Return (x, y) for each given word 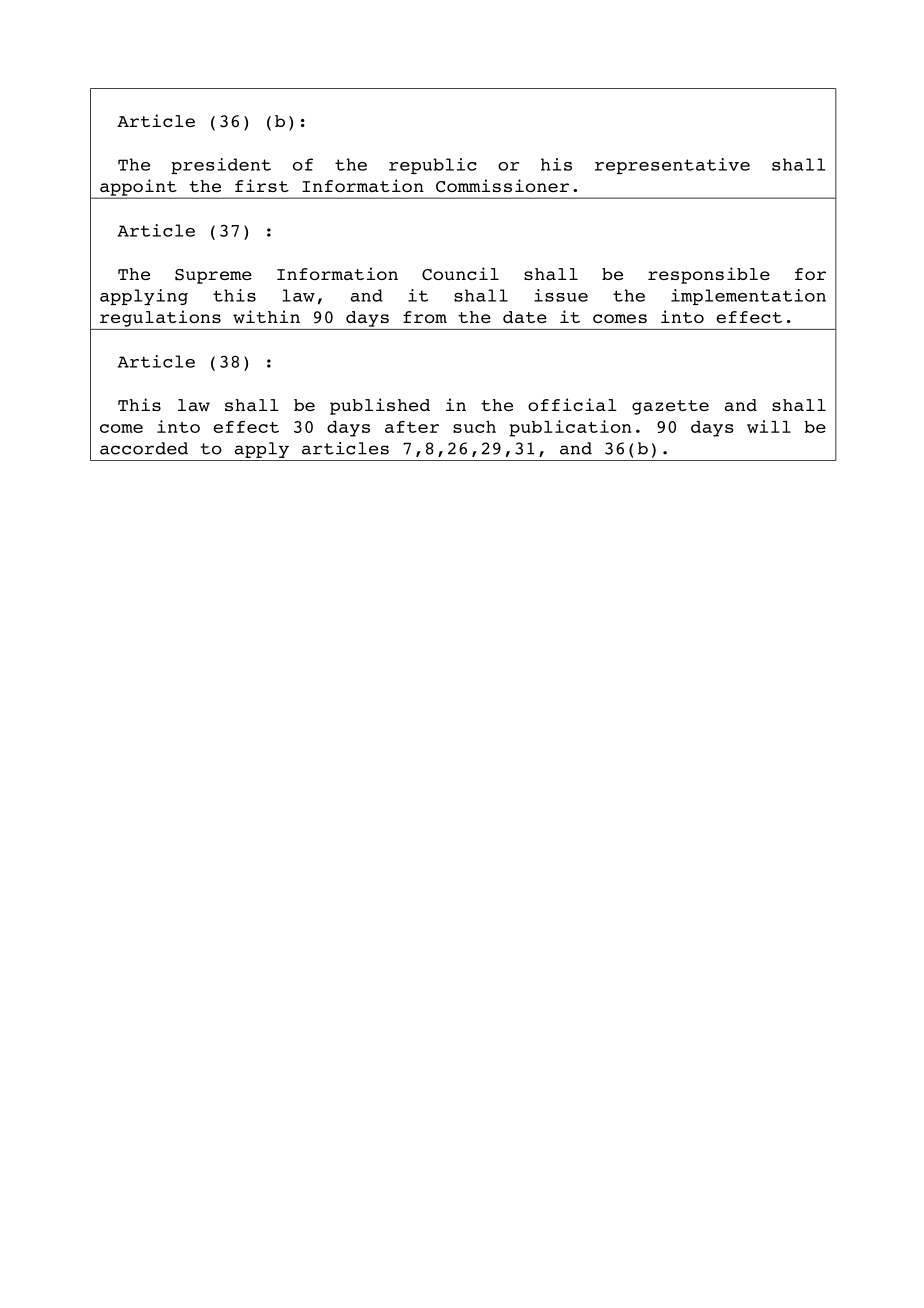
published (380, 406)
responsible (709, 275)
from (425, 317)
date (525, 317)
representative (672, 166)
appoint (138, 188)
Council (460, 274)
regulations (160, 318)
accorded (144, 448)
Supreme (213, 276)
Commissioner (502, 186)
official (572, 404)
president (221, 166)
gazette (670, 407)
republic (433, 166)
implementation (748, 297)
